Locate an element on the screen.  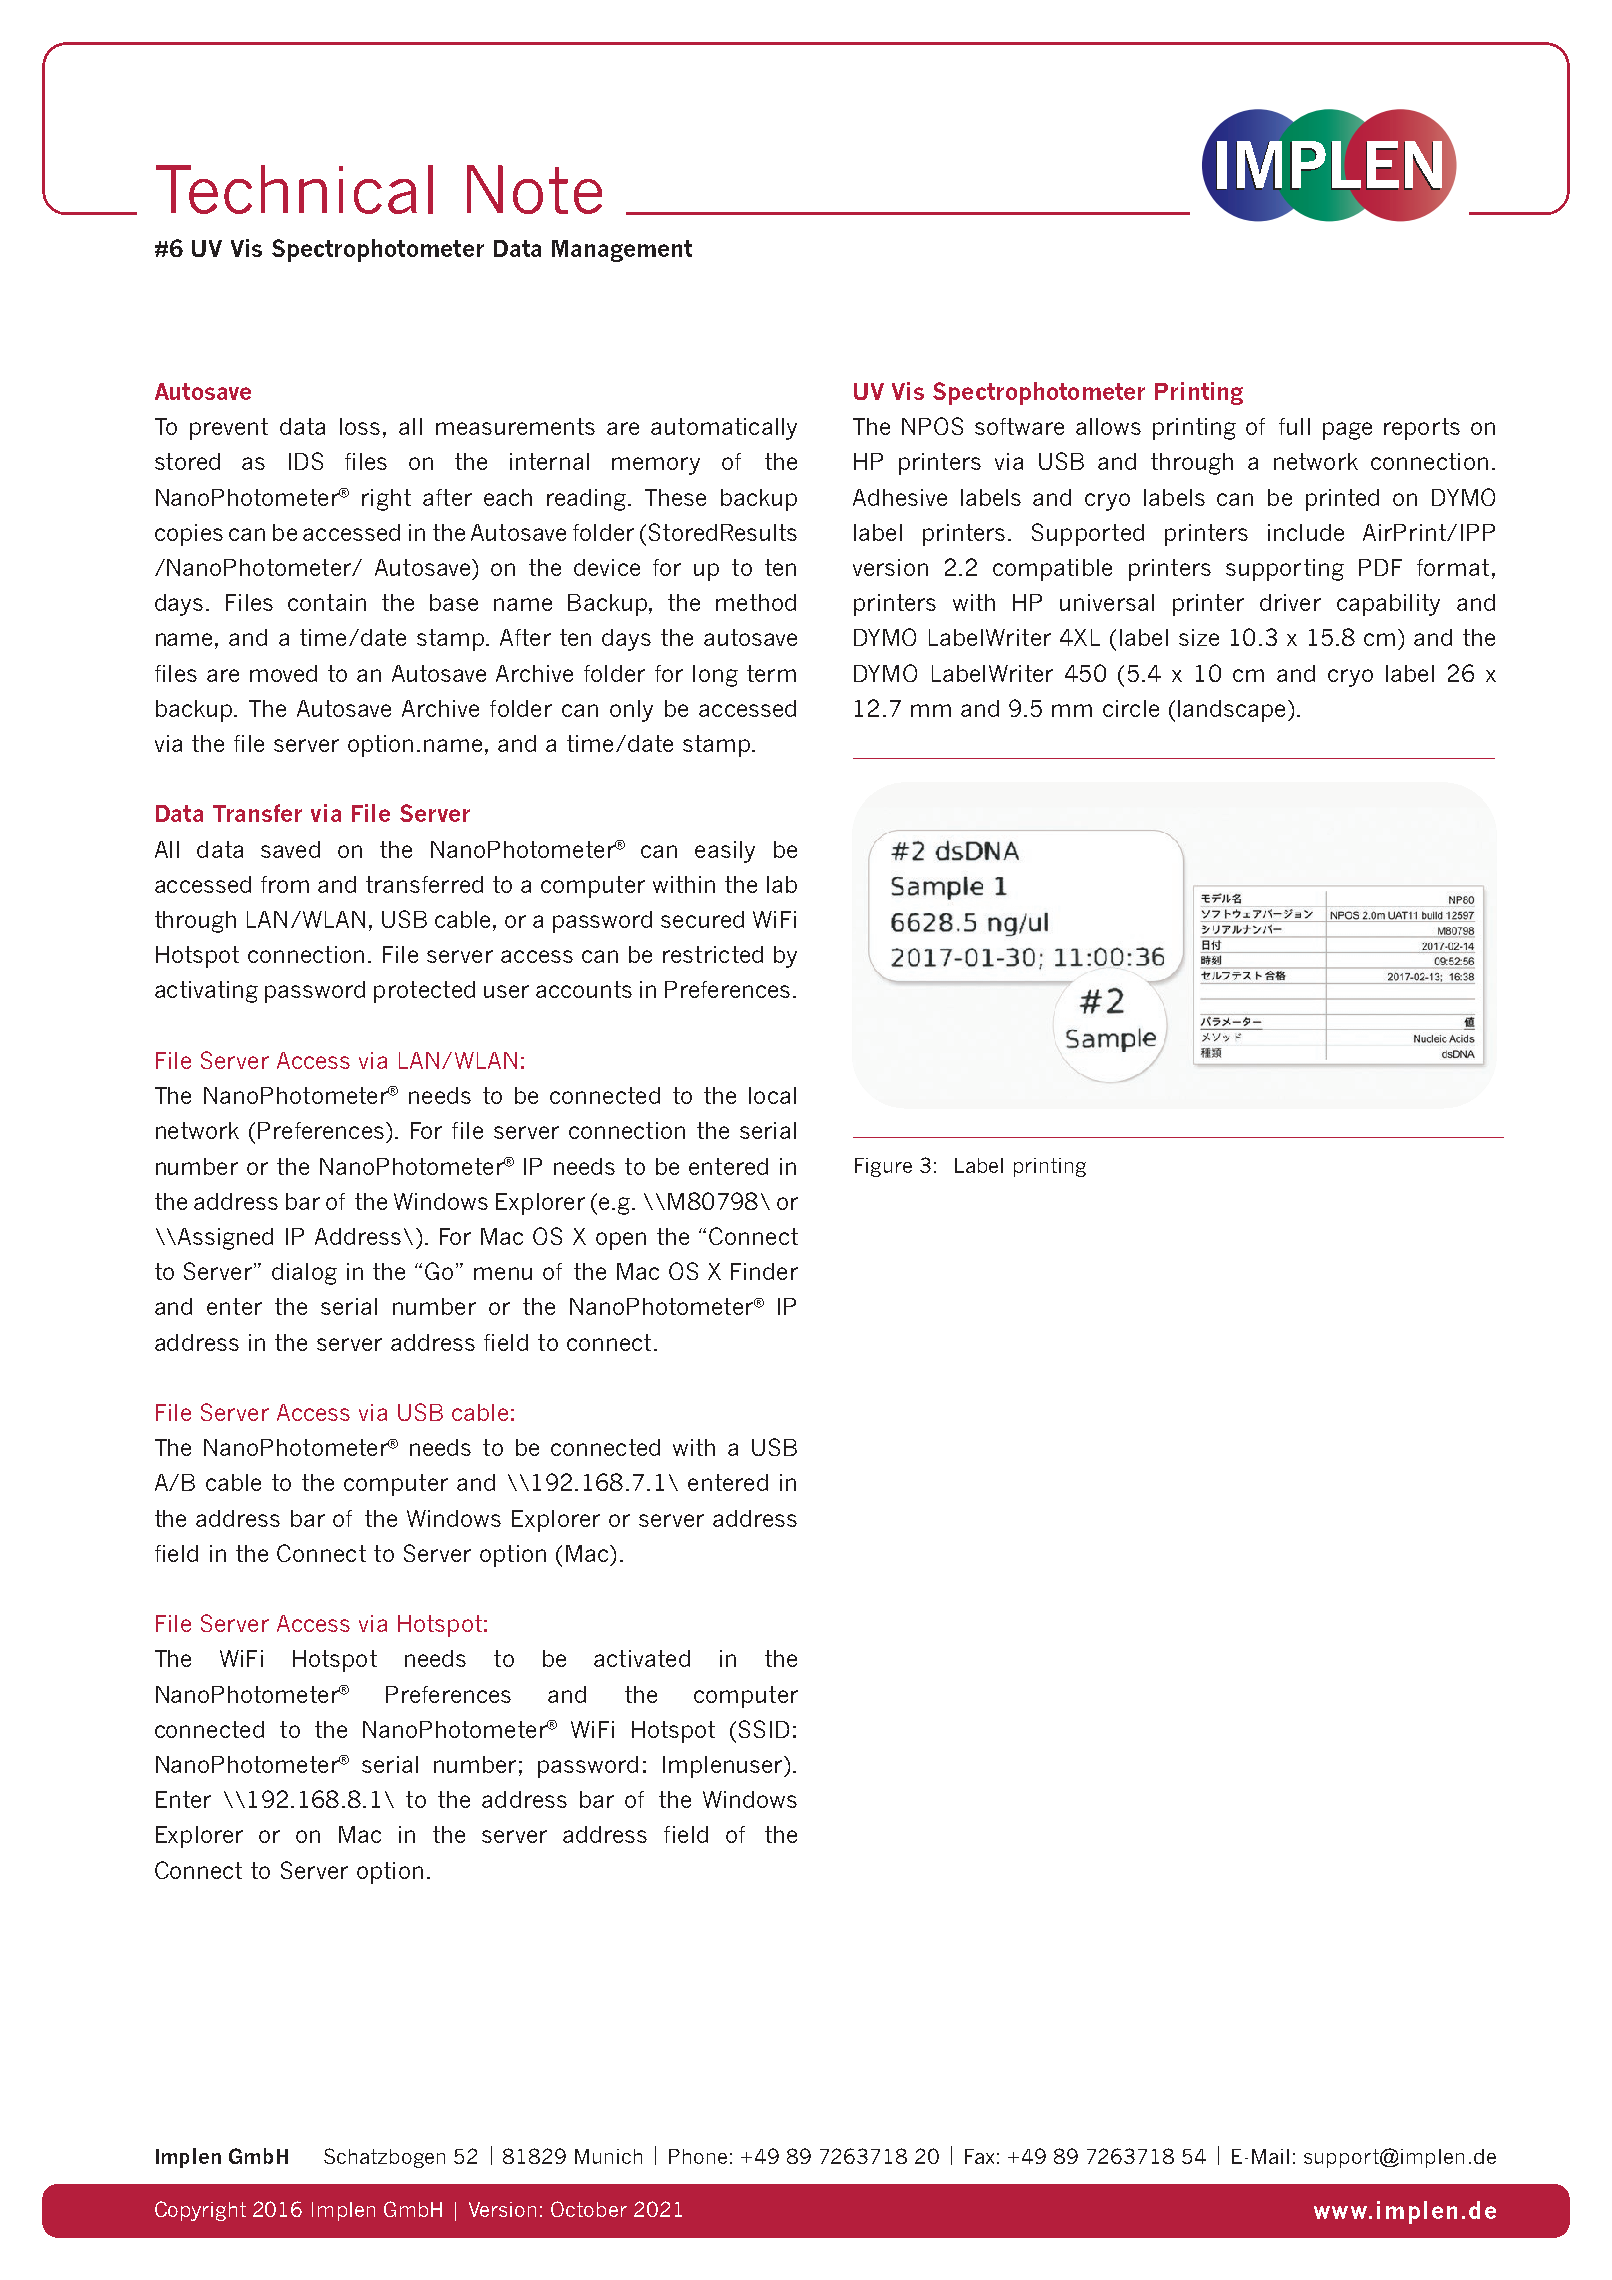
dialog is located at coordinates (304, 1274).
